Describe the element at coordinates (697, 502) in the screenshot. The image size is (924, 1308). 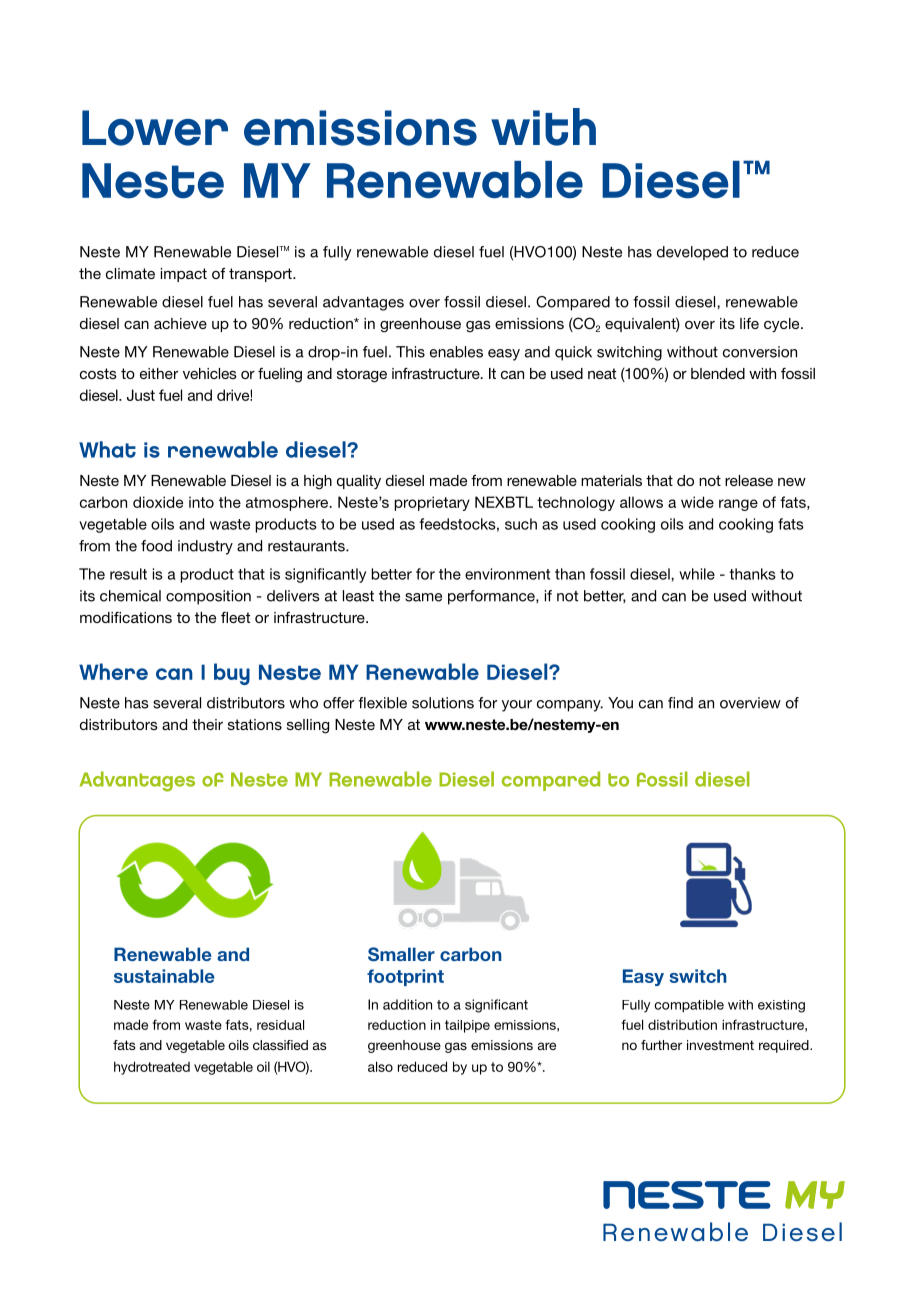
I see `wide` at that location.
